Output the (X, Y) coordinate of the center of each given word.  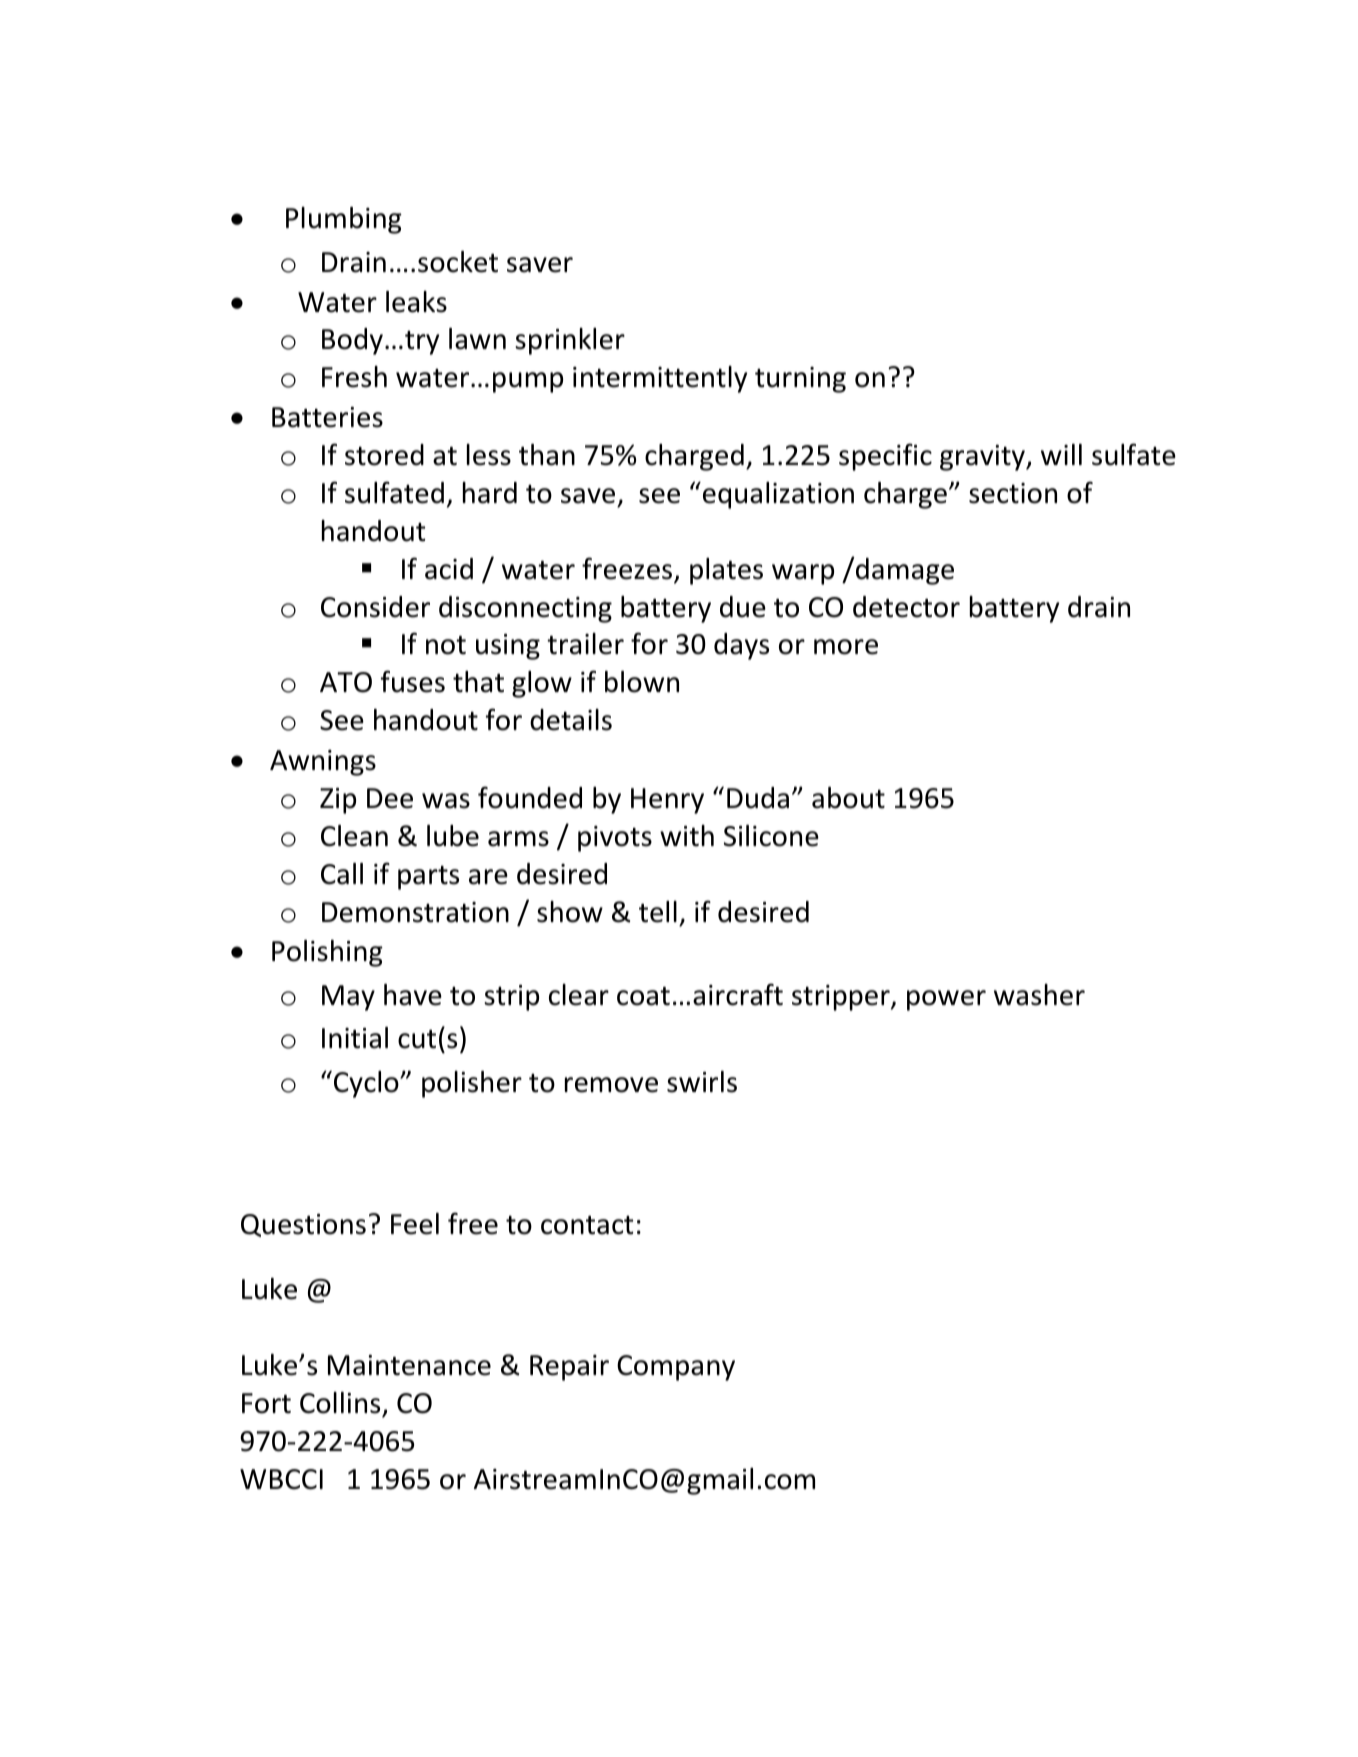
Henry (667, 801)
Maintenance (409, 1365)
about (848, 798)
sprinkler (570, 341)
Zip (338, 801)
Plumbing (344, 220)
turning (800, 380)
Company (676, 1368)
